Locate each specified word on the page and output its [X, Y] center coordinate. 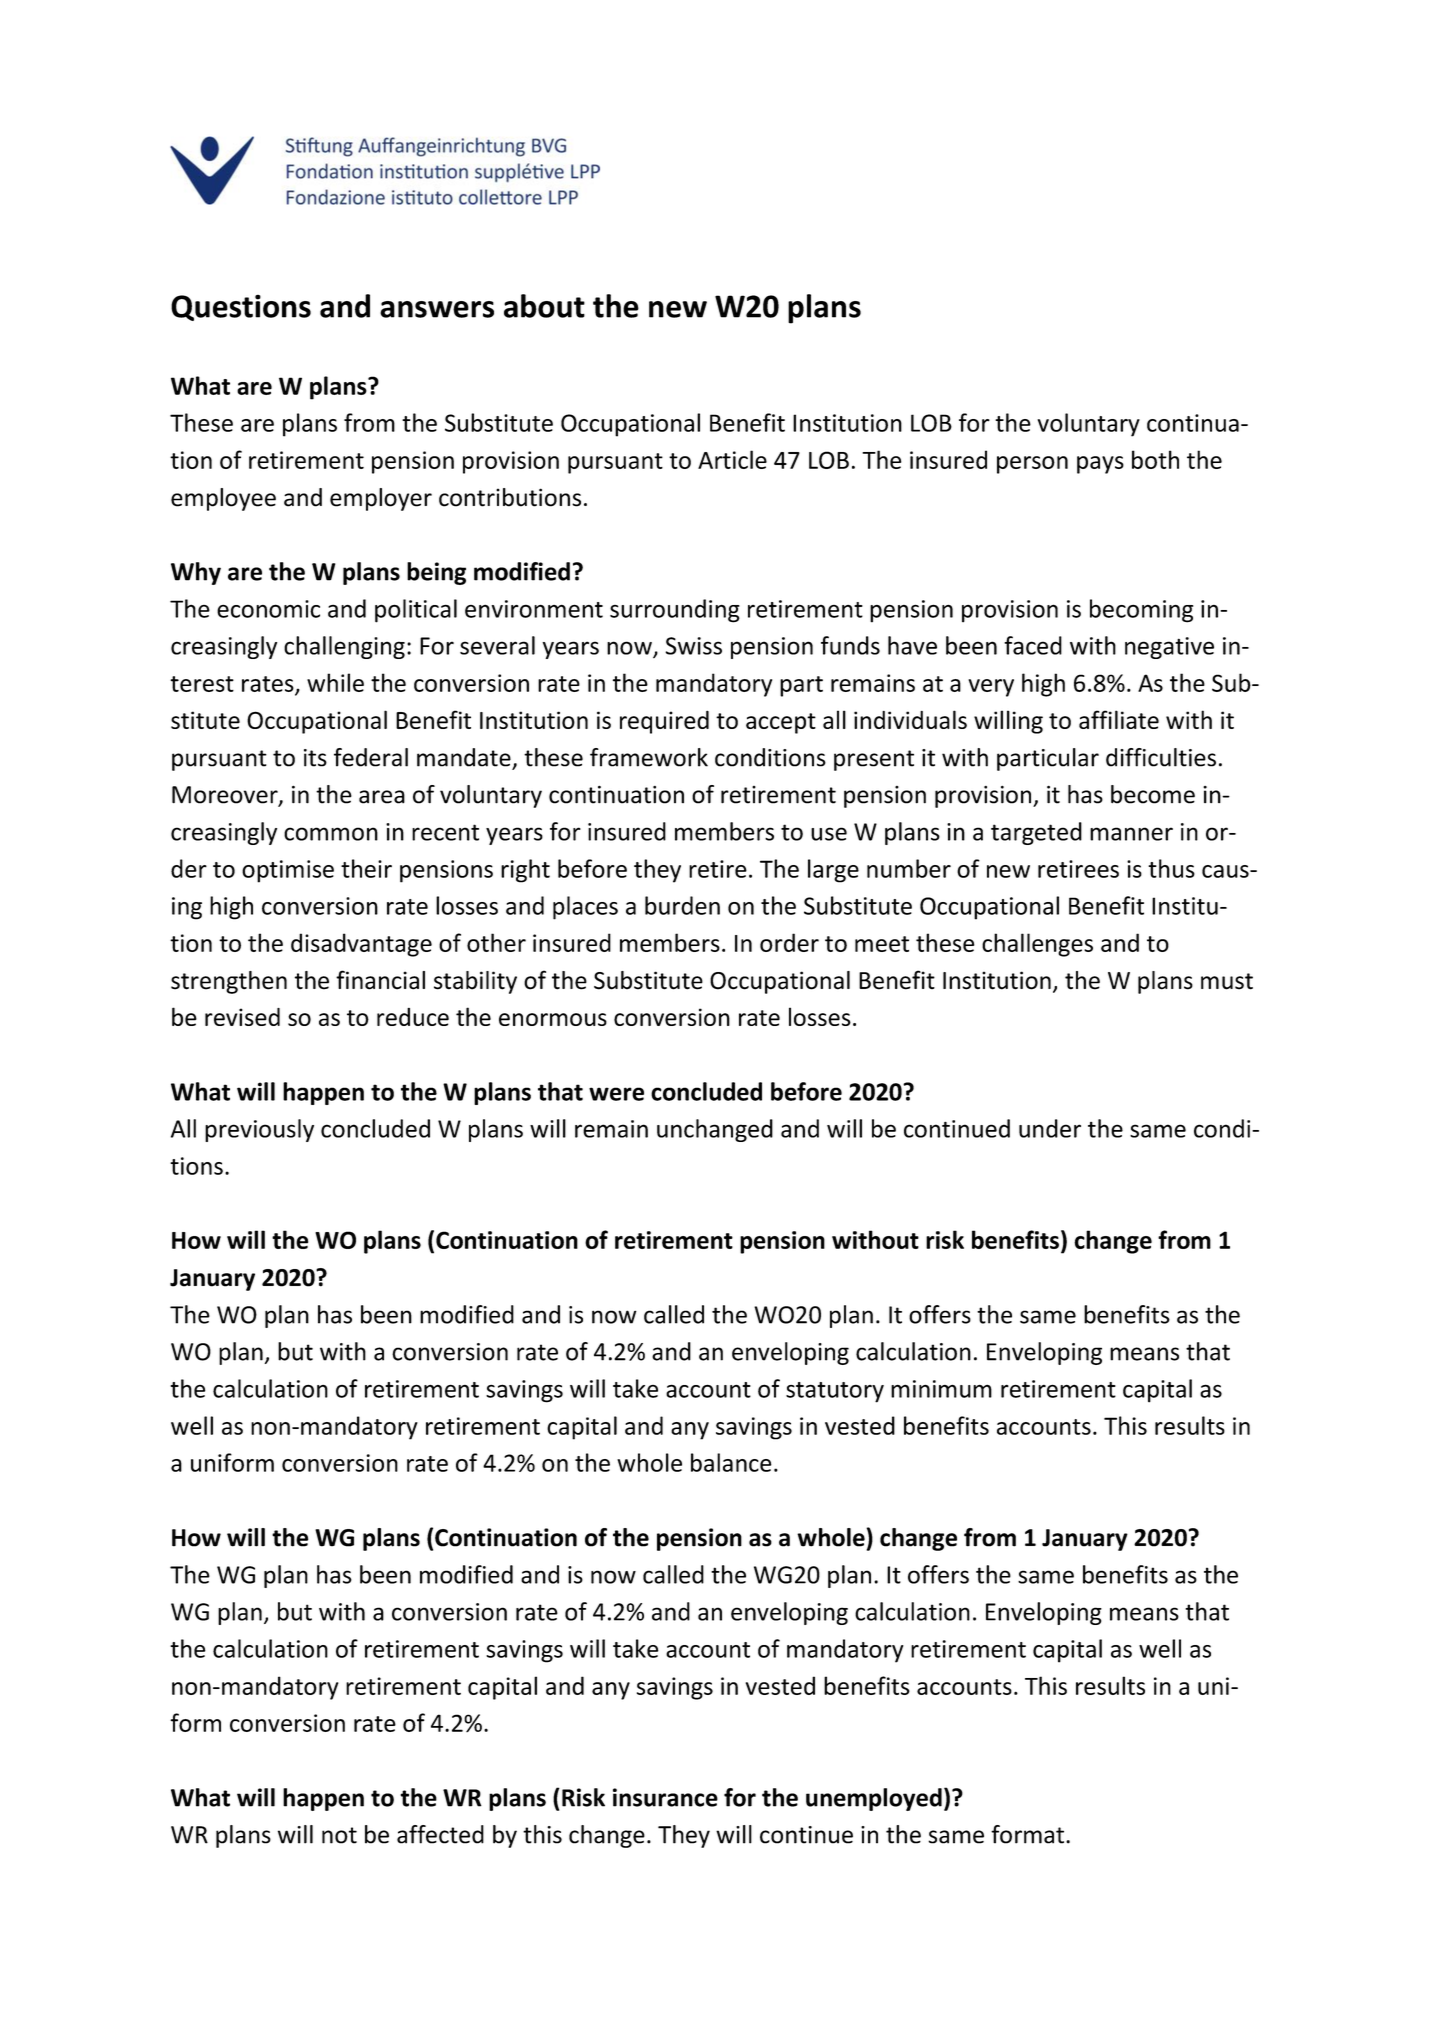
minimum [941, 1389]
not [339, 1835]
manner [1131, 834]
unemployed [874, 1799]
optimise [288, 871]
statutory [835, 1392]
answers [437, 309]
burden [682, 905]
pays [1100, 465]
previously [259, 1130]
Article [732, 459]
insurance [665, 1797]
